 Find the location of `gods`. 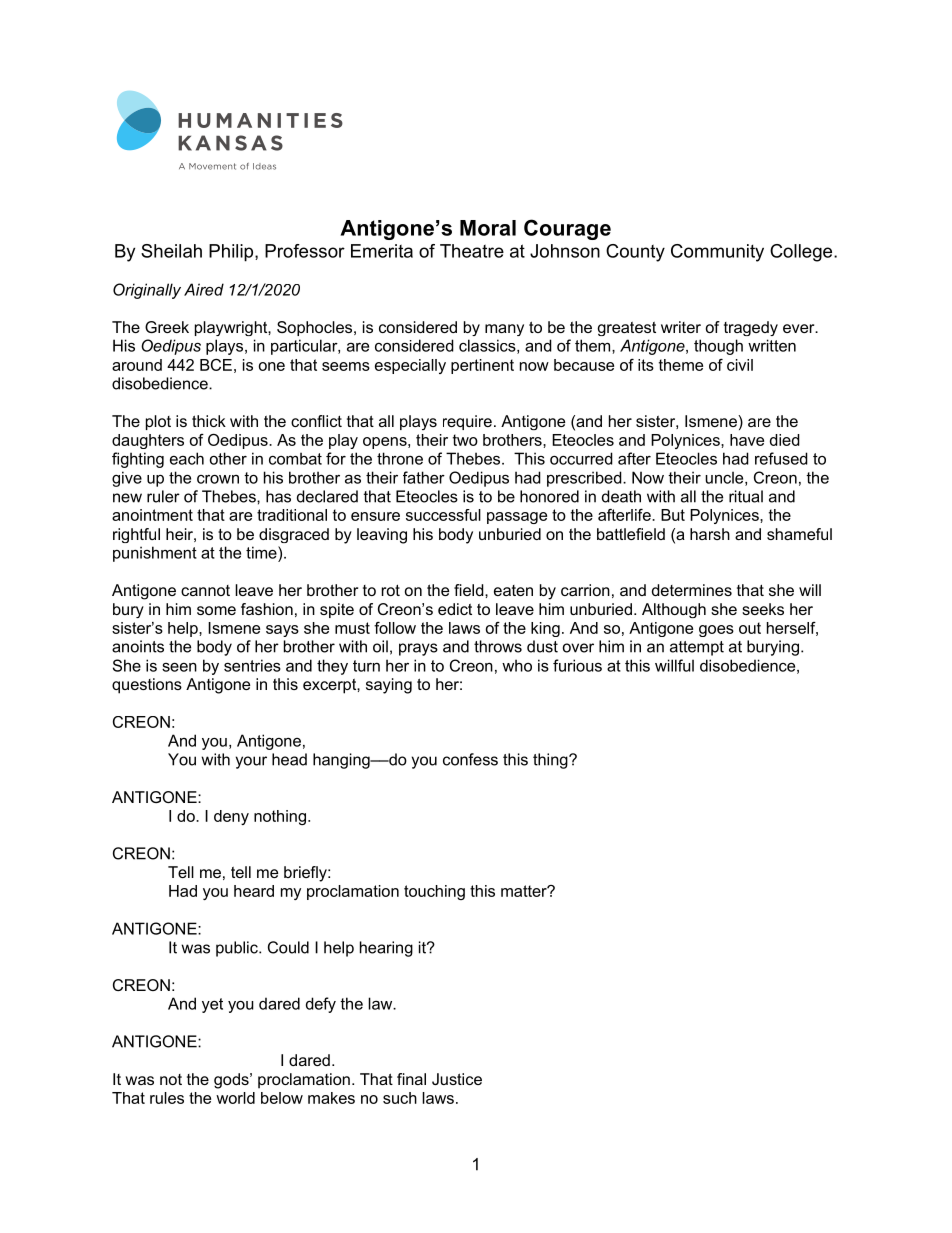

gods is located at coordinates (232, 1081).
